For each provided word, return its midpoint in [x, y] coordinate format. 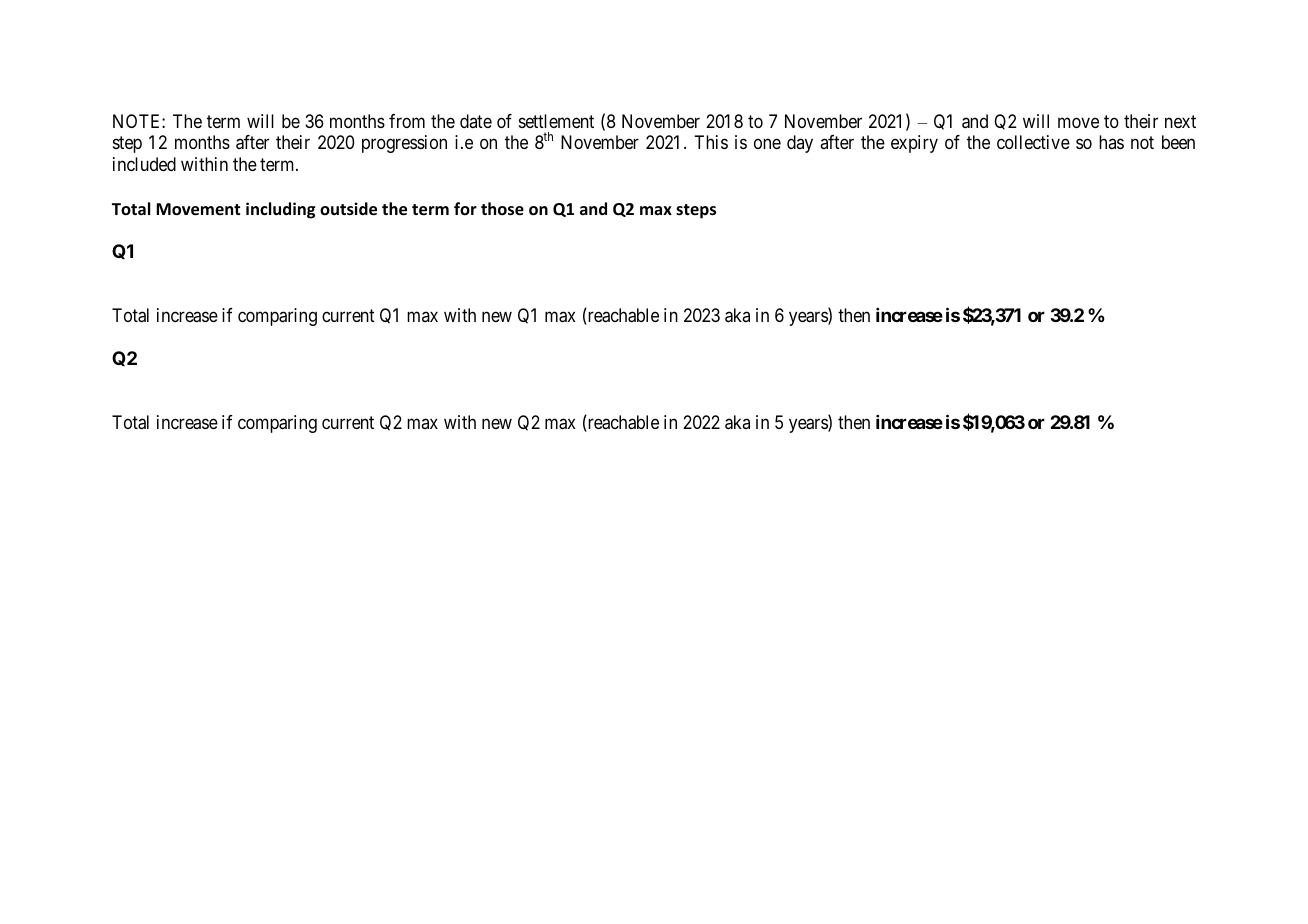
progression [404, 144]
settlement [556, 121]
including [280, 210]
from [407, 121]
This [711, 142]
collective [1033, 142]
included [144, 164]
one [767, 144]
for [465, 208]
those [502, 209]
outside [348, 209]
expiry [914, 144]
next [1180, 121]
